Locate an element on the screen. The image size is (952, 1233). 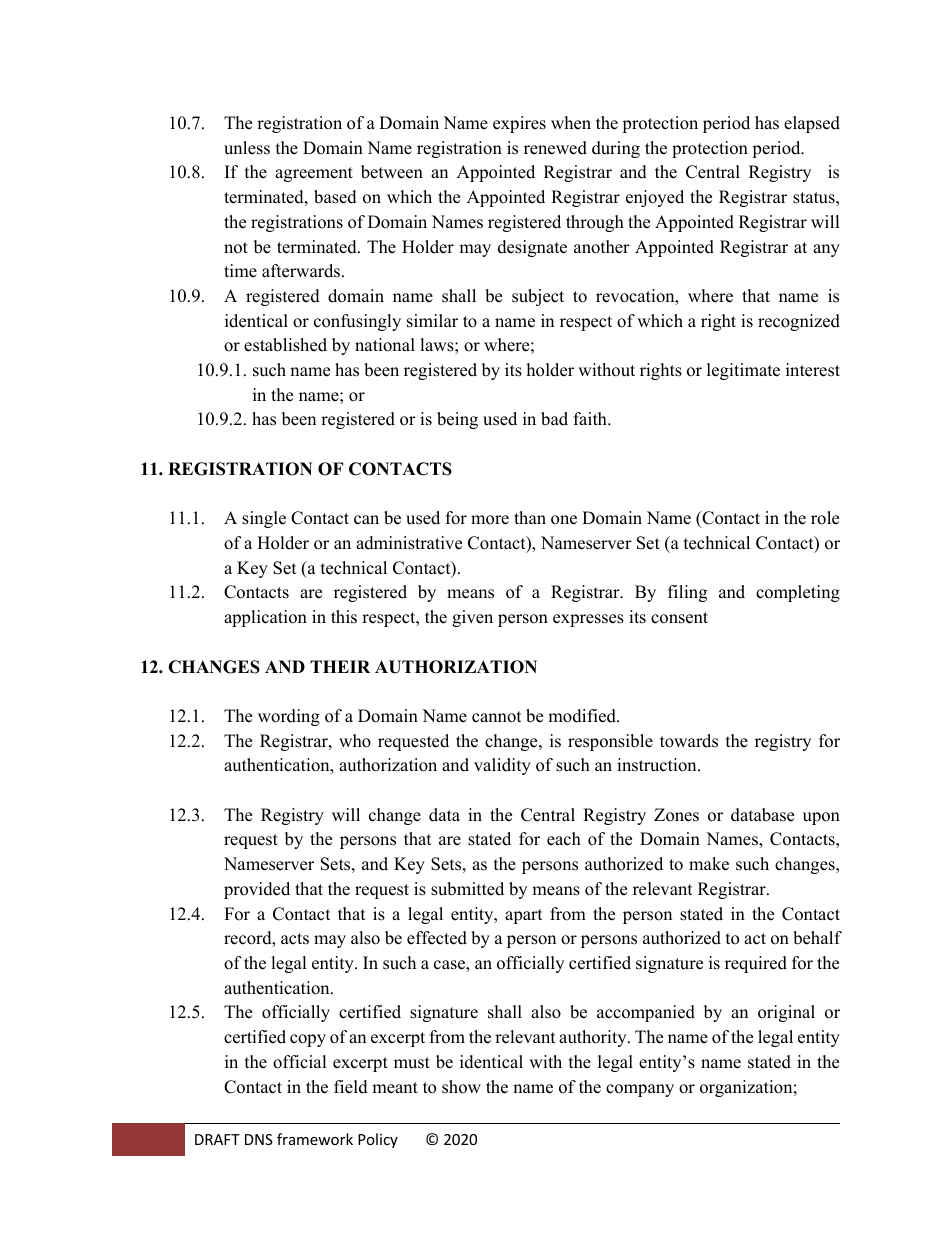
single is located at coordinates (264, 519).
